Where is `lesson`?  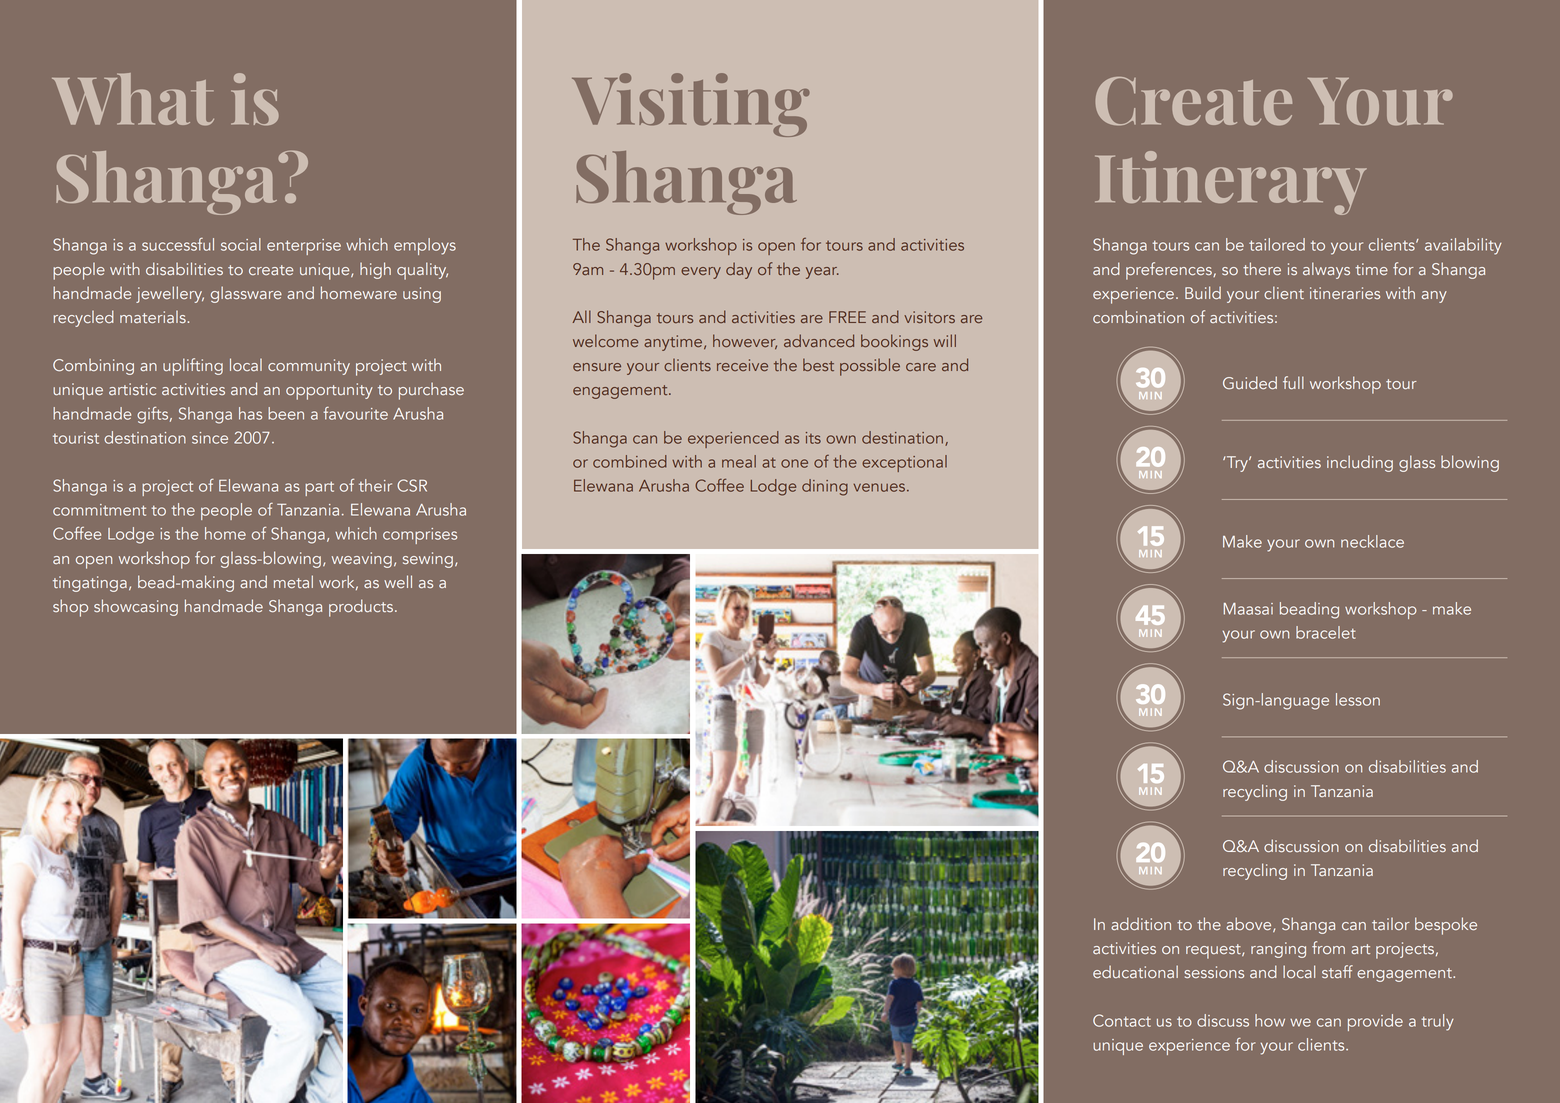 lesson is located at coordinates (1358, 699).
